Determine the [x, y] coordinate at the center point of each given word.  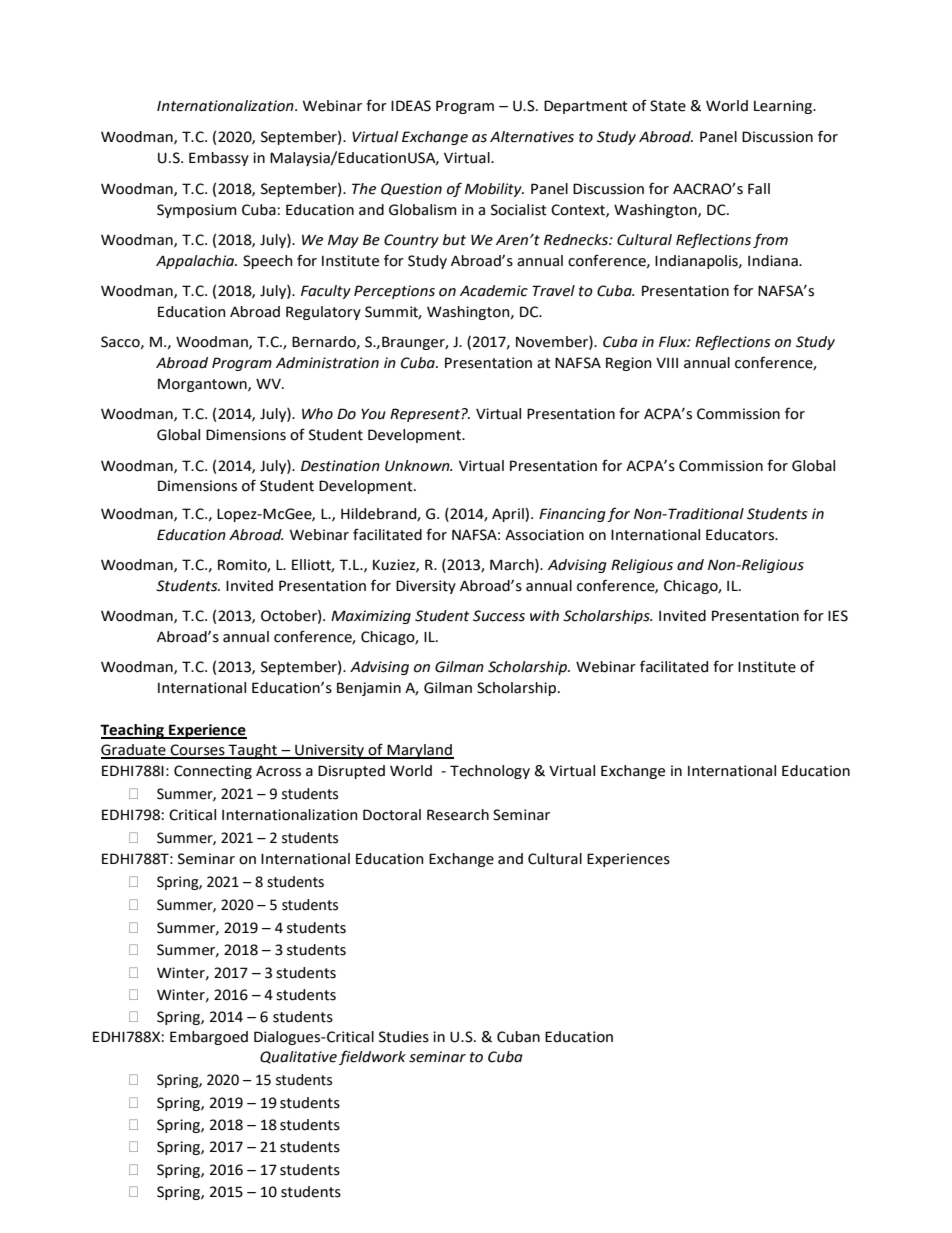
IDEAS [411, 106]
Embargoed [209, 1038]
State [668, 106]
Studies [404, 1037]
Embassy [219, 159]
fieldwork [372, 1057]
